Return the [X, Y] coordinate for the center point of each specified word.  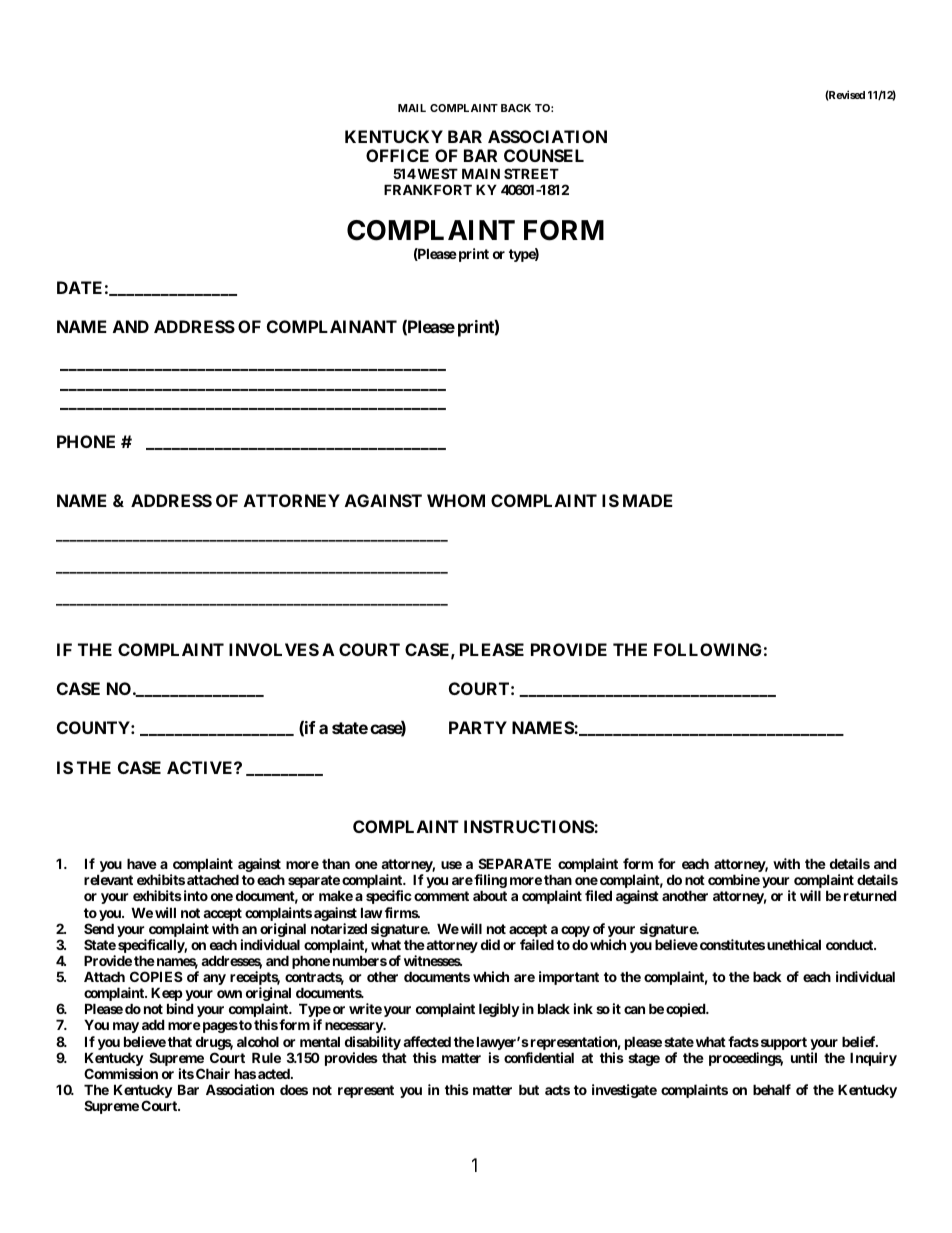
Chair [213, 1073]
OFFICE [397, 155]
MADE [648, 500]
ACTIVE [201, 767]
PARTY [478, 727]
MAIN [481, 173]
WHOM [456, 500]
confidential [539, 1057]
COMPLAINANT [332, 326]
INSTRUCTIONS [529, 826]
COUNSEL [544, 155]
